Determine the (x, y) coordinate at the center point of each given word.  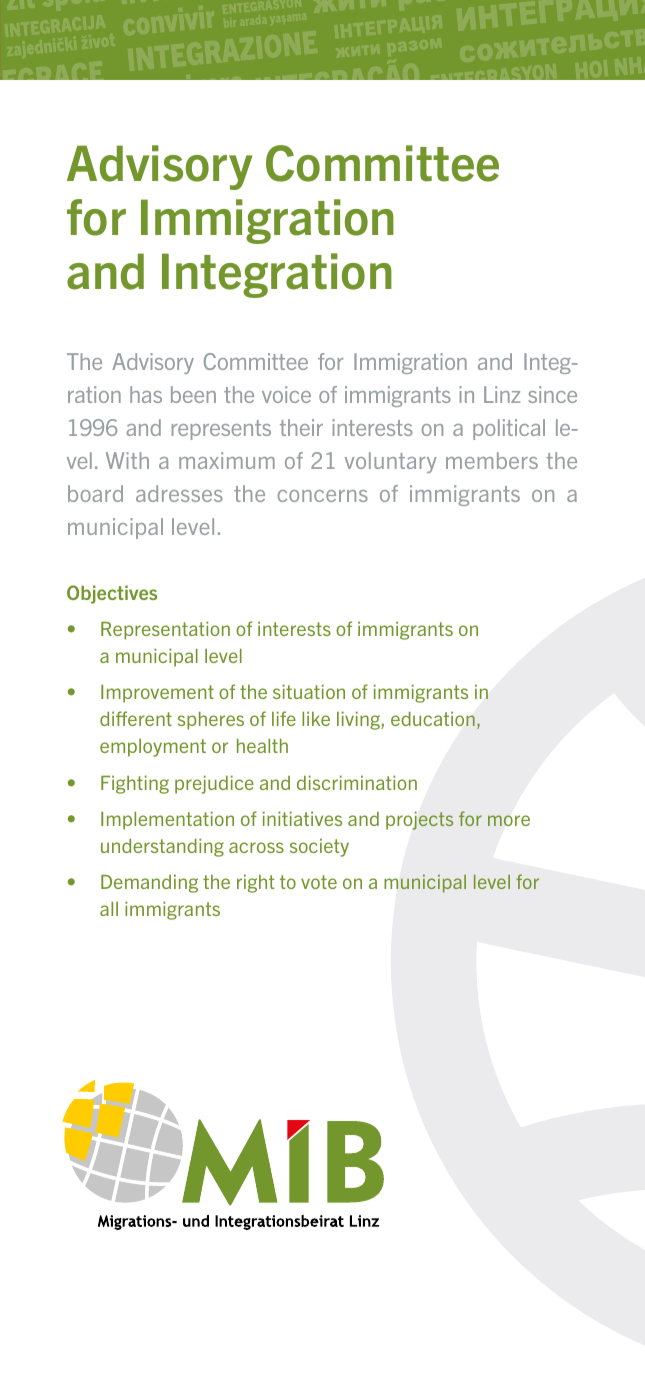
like (316, 718)
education (433, 718)
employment (153, 748)
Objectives (112, 594)
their (301, 427)
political (509, 429)
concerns (323, 496)
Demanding (149, 883)
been (193, 394)
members (492, 460)
